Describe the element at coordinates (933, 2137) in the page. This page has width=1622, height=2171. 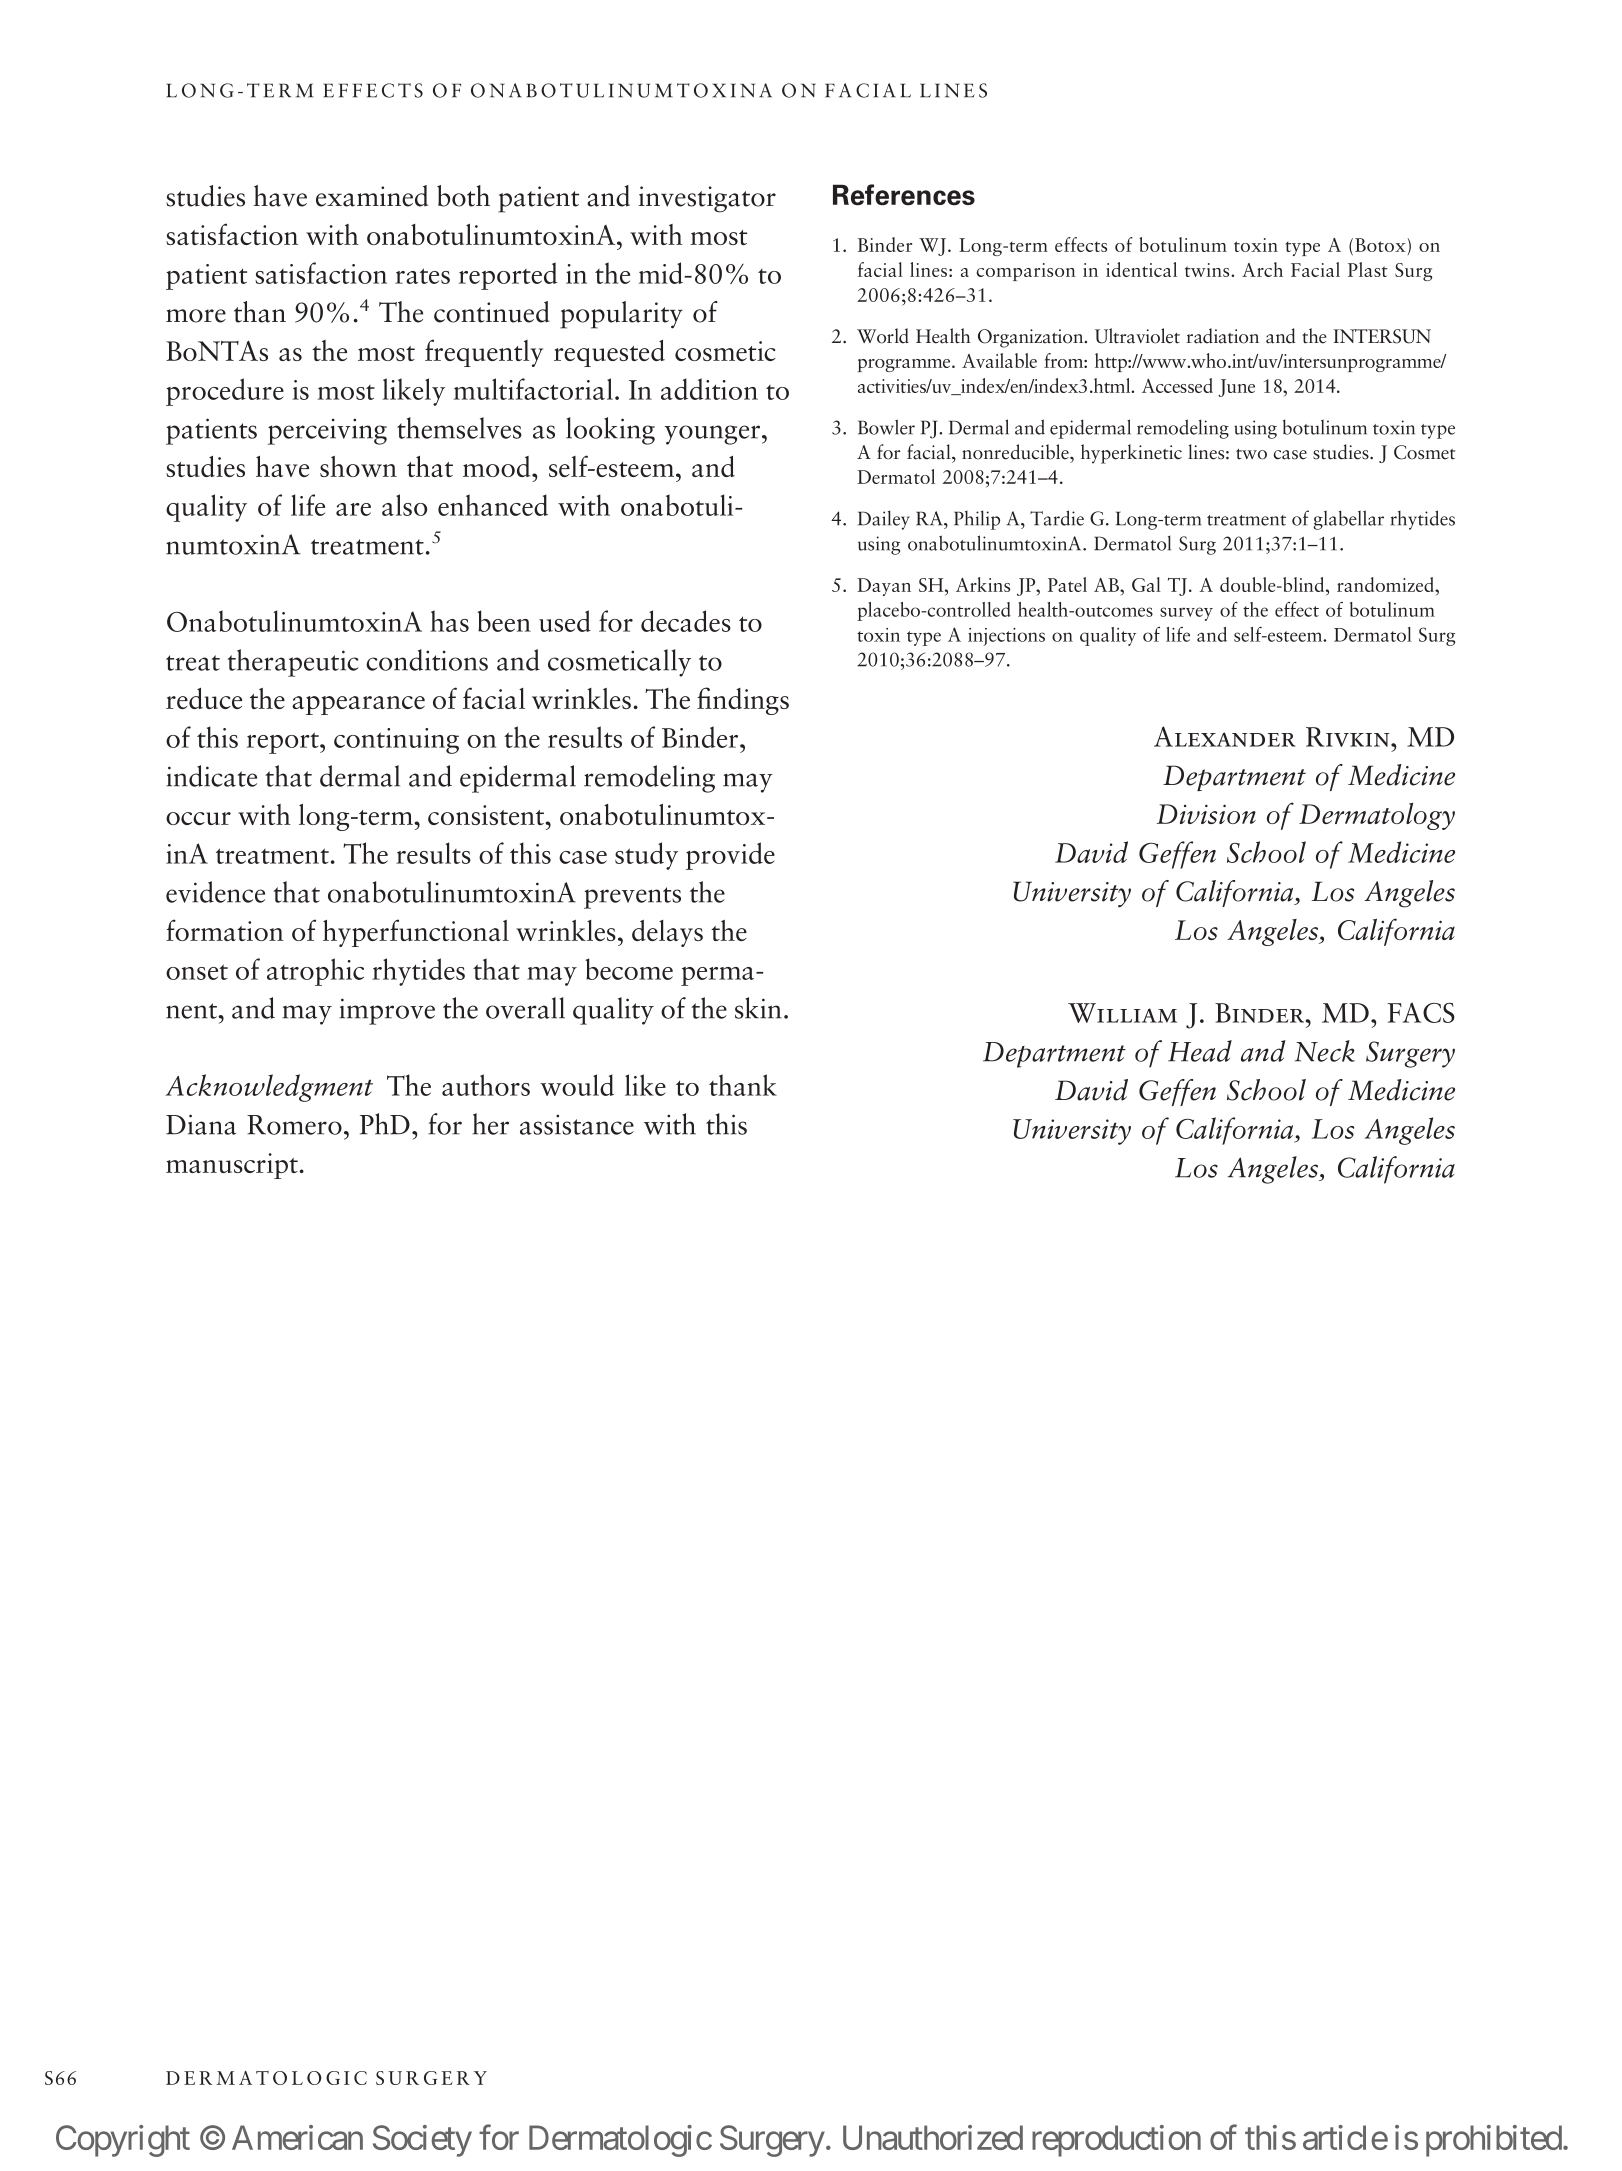
I see `Unauthorized` at that location.
